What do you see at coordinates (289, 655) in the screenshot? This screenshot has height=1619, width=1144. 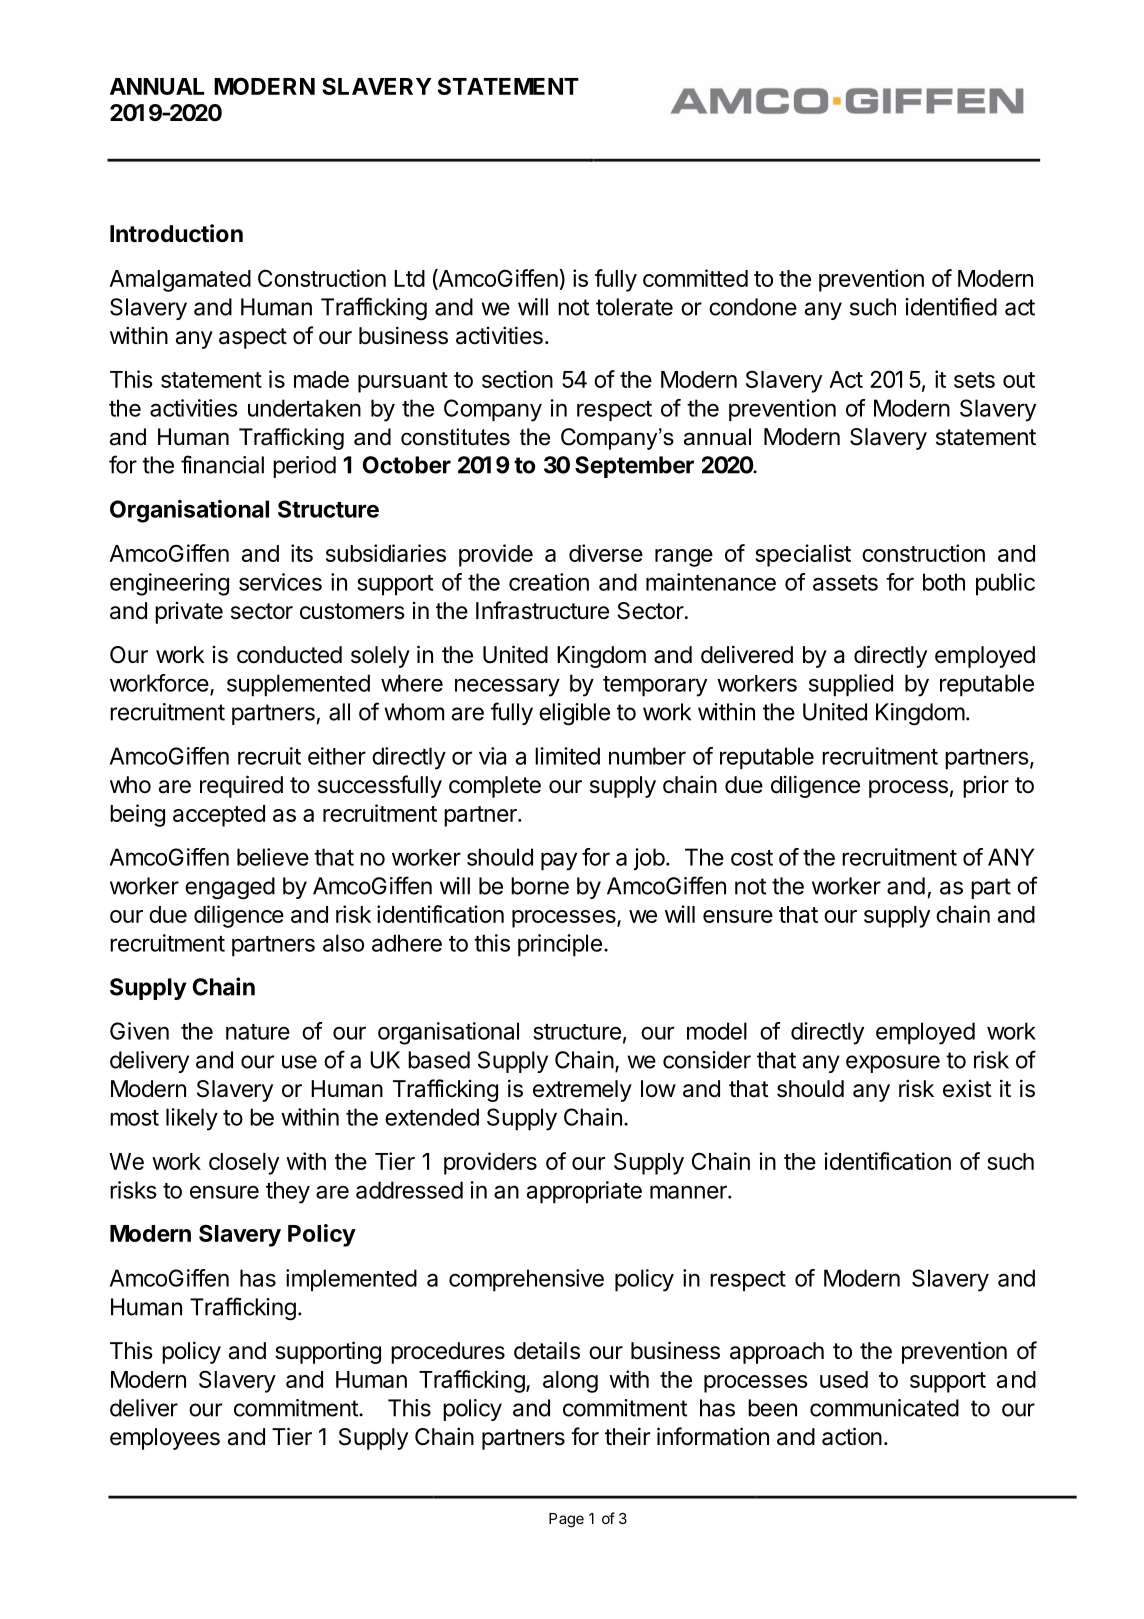 I see `conducted` at bounding box center [289, 655].
